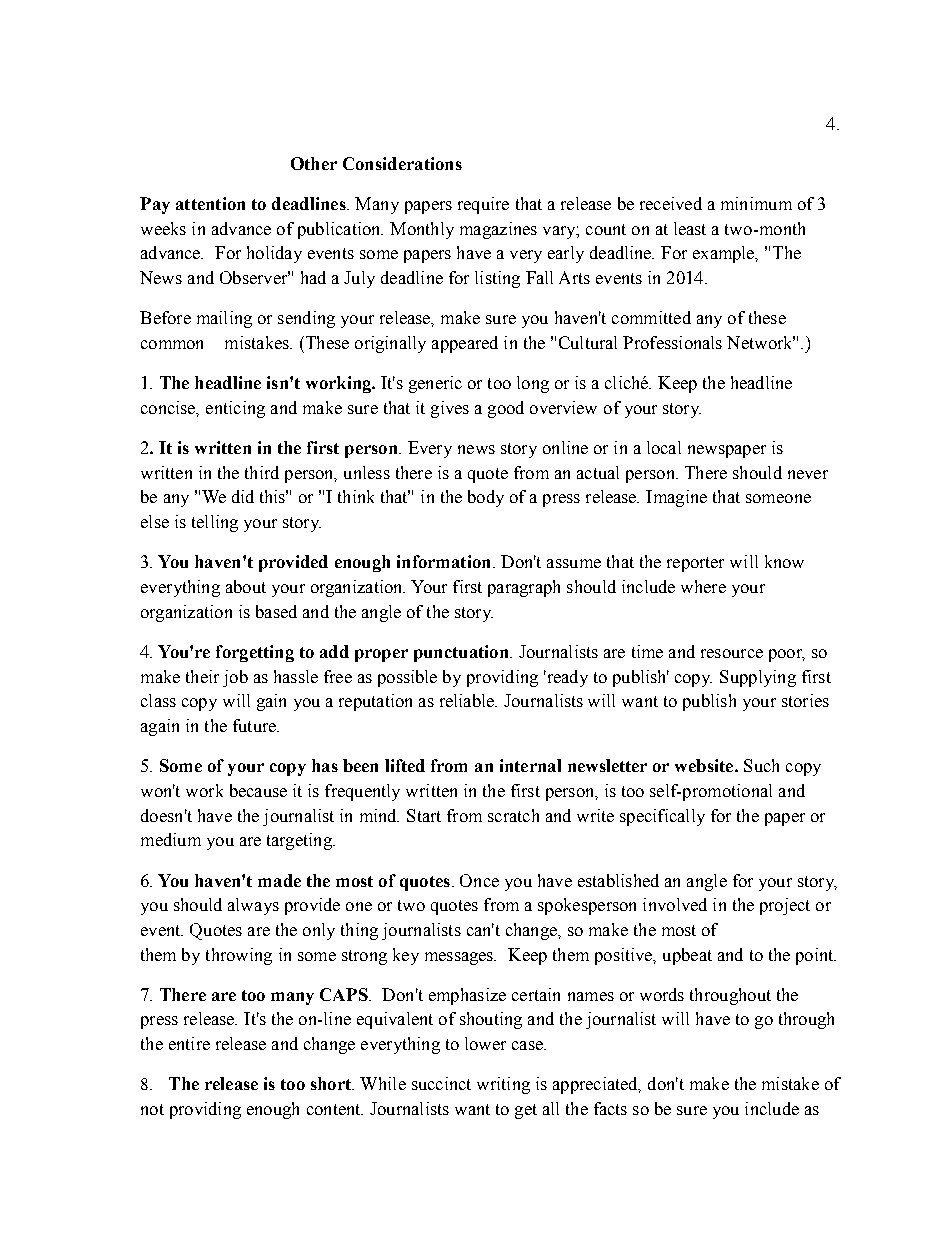 Image resolution: width=952 pixels, height=1233 pixels. What do you see at coordinates (255, 725) in the screenshot?
I see `future` at bounding box center [255, 725].
